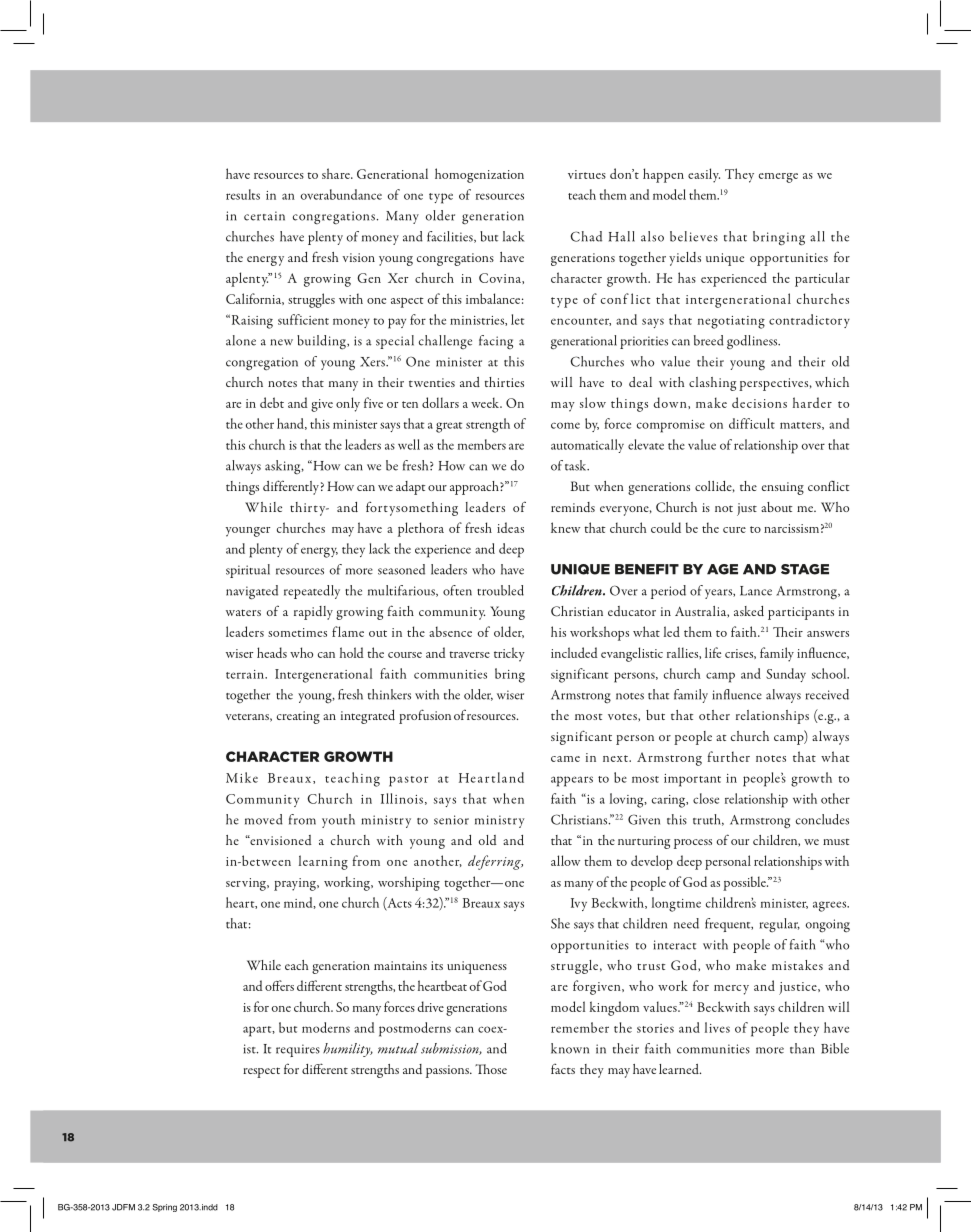  I want to click on debt, so click(272, 402).
